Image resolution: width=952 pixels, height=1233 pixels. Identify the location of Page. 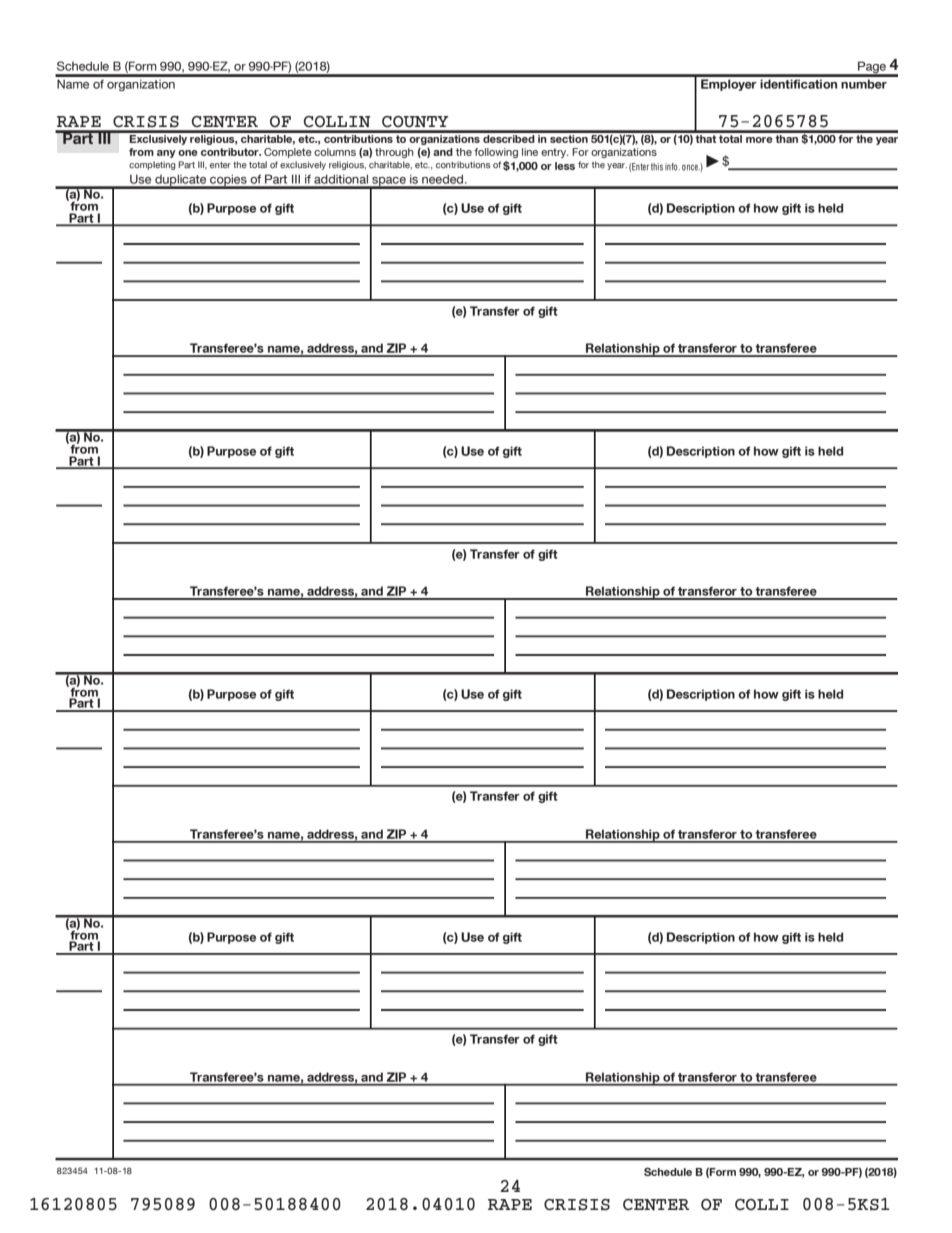
(872, 68).
